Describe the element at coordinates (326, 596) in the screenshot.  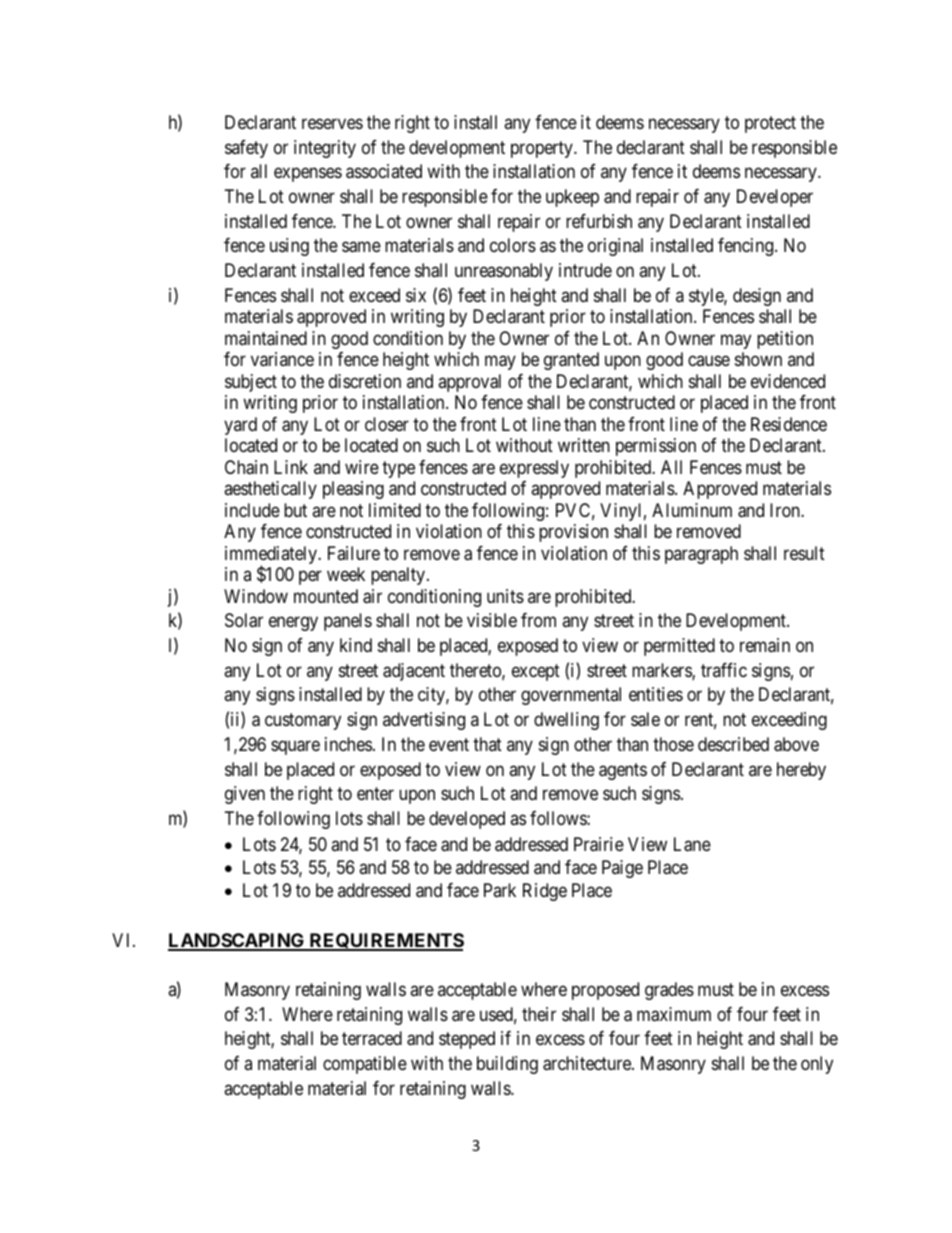
I see `mounted` at that location.
